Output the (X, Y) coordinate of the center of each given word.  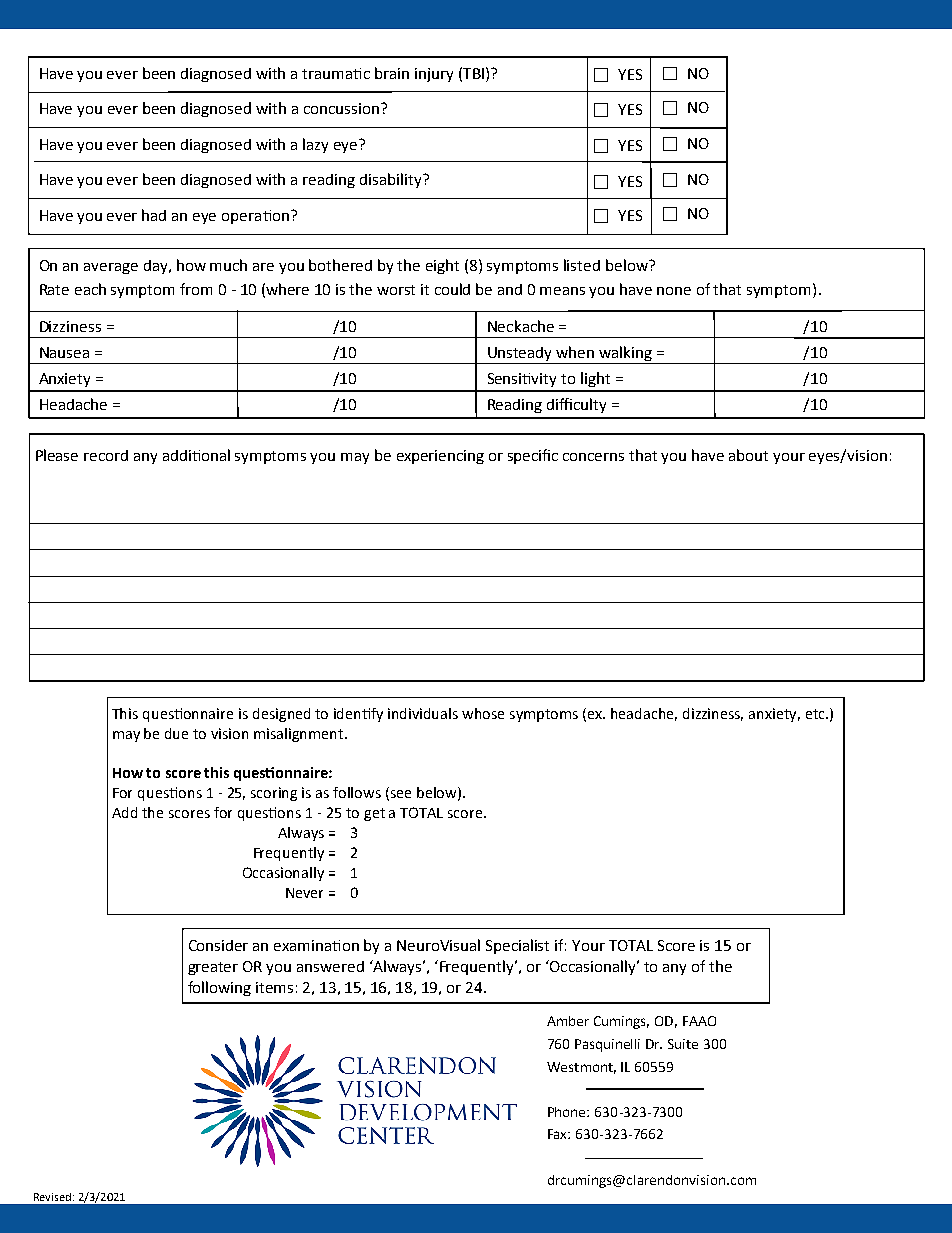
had (154, 215)
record (106, 455)
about (748, 455)
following (219, 988)
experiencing (440, 457)
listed (582, 265)
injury (434, 75)
